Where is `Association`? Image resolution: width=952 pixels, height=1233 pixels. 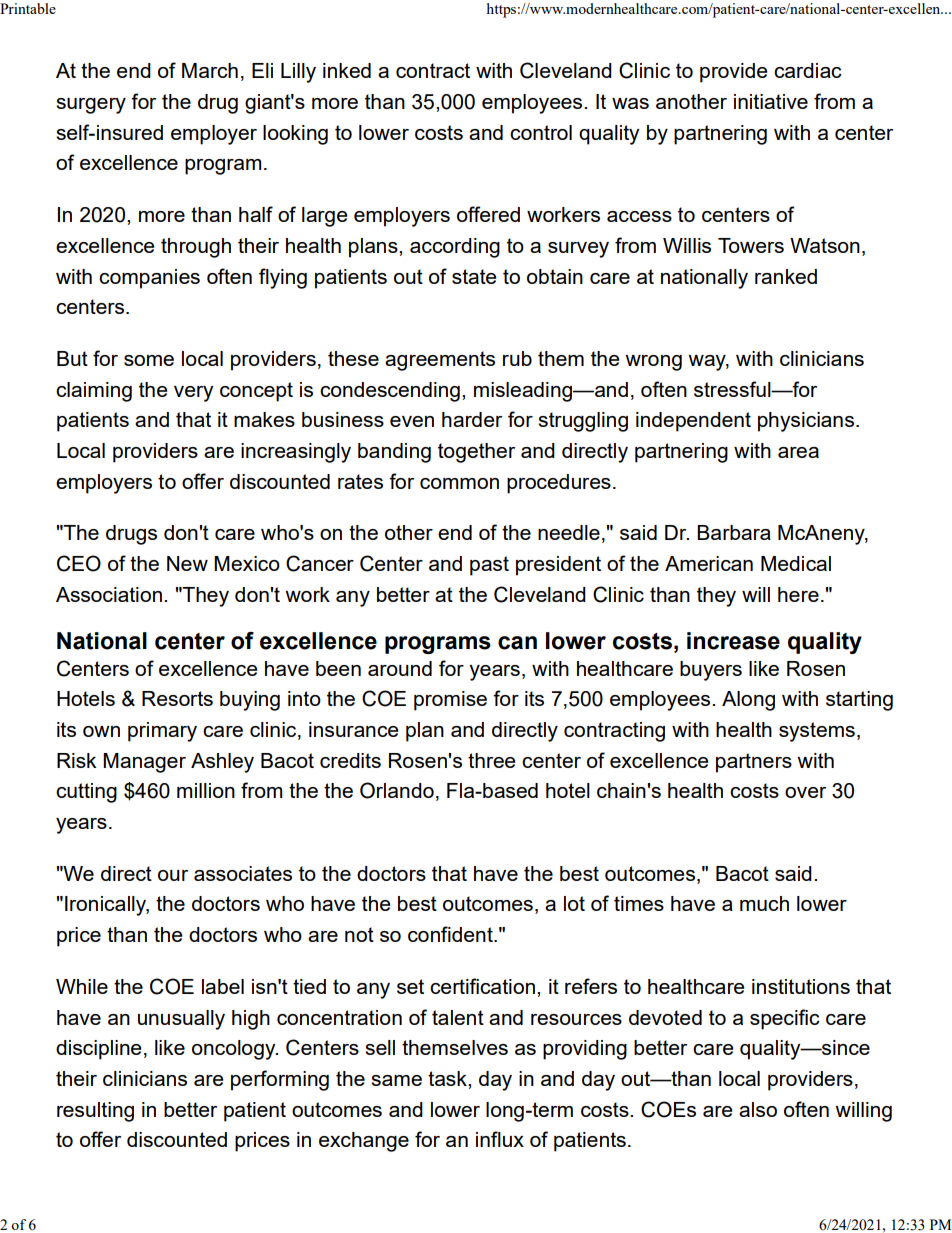 Association is located at coordinates (109, 594).
